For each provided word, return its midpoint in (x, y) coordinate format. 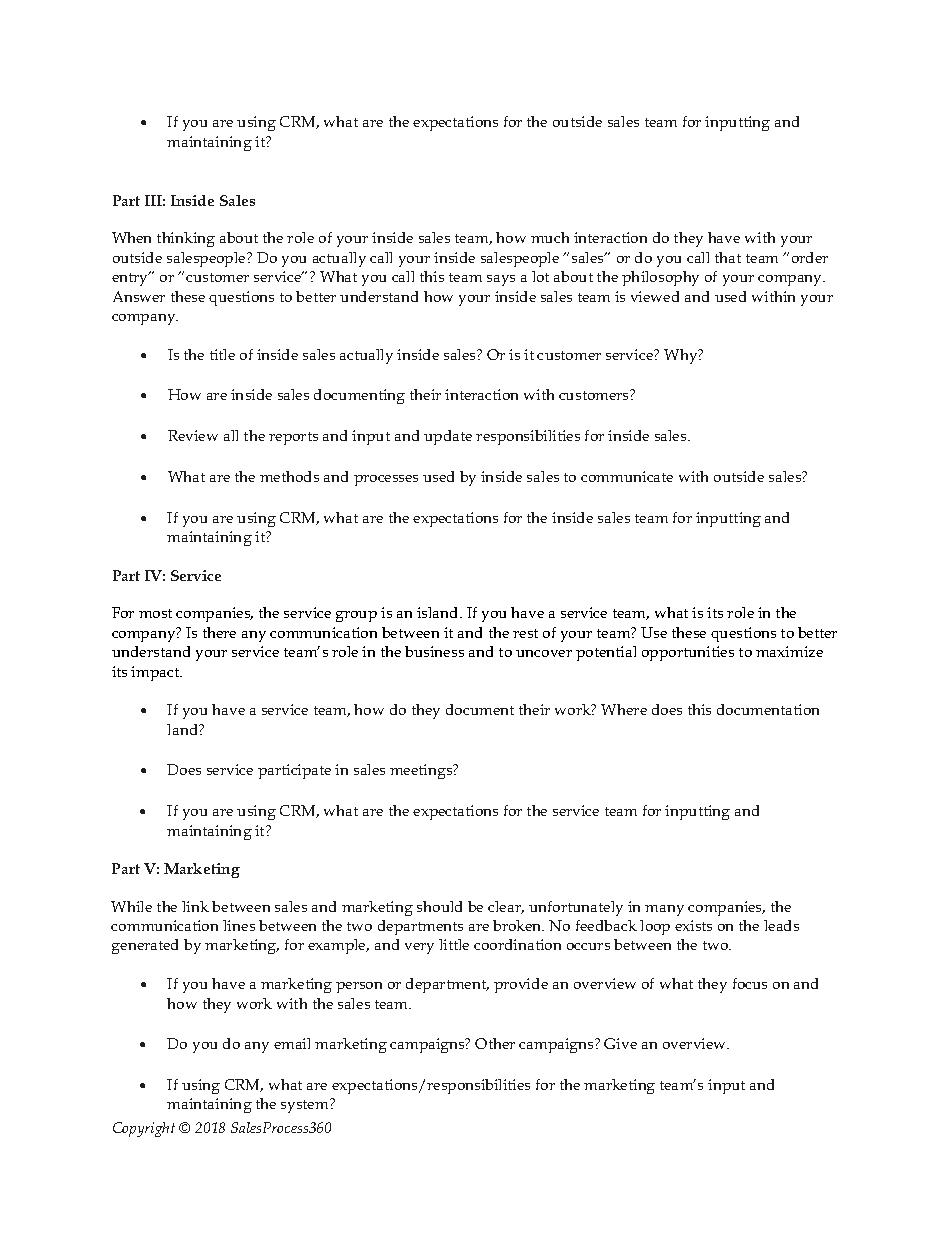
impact (156, 673)
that (728, 257)
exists (693, 925)
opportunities (688, 653)
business (434, 651)
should (439, 906)
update (448, 437)
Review (193, 435)
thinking (186, 239)
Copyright (144, 1129)
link (195, 906)
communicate (627, 476)
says (501, 280)
